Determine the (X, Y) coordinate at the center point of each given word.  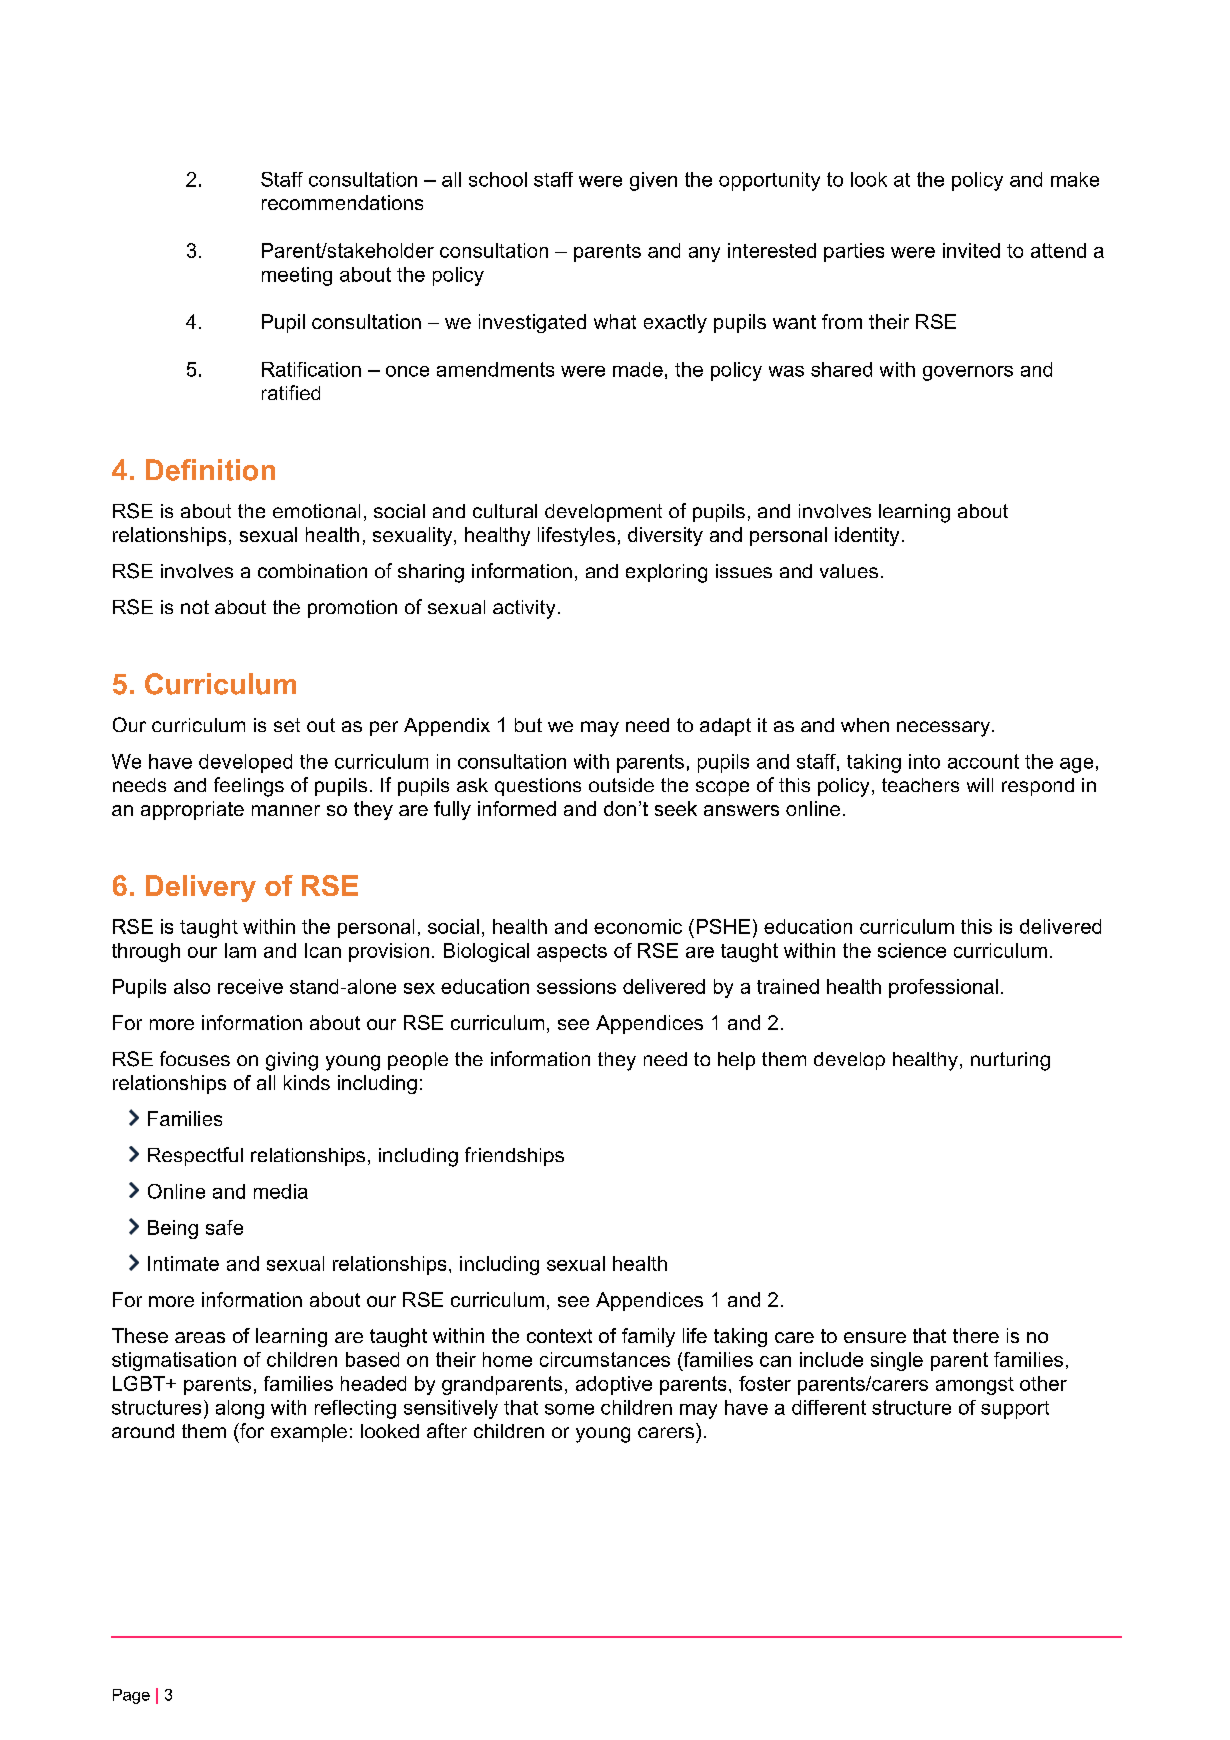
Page (131, 1696)
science (912, 950)
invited (971, 250)
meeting (297, 276)
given (653, 181)
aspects (572, 953)
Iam (240, 950)
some (569, 1409)
